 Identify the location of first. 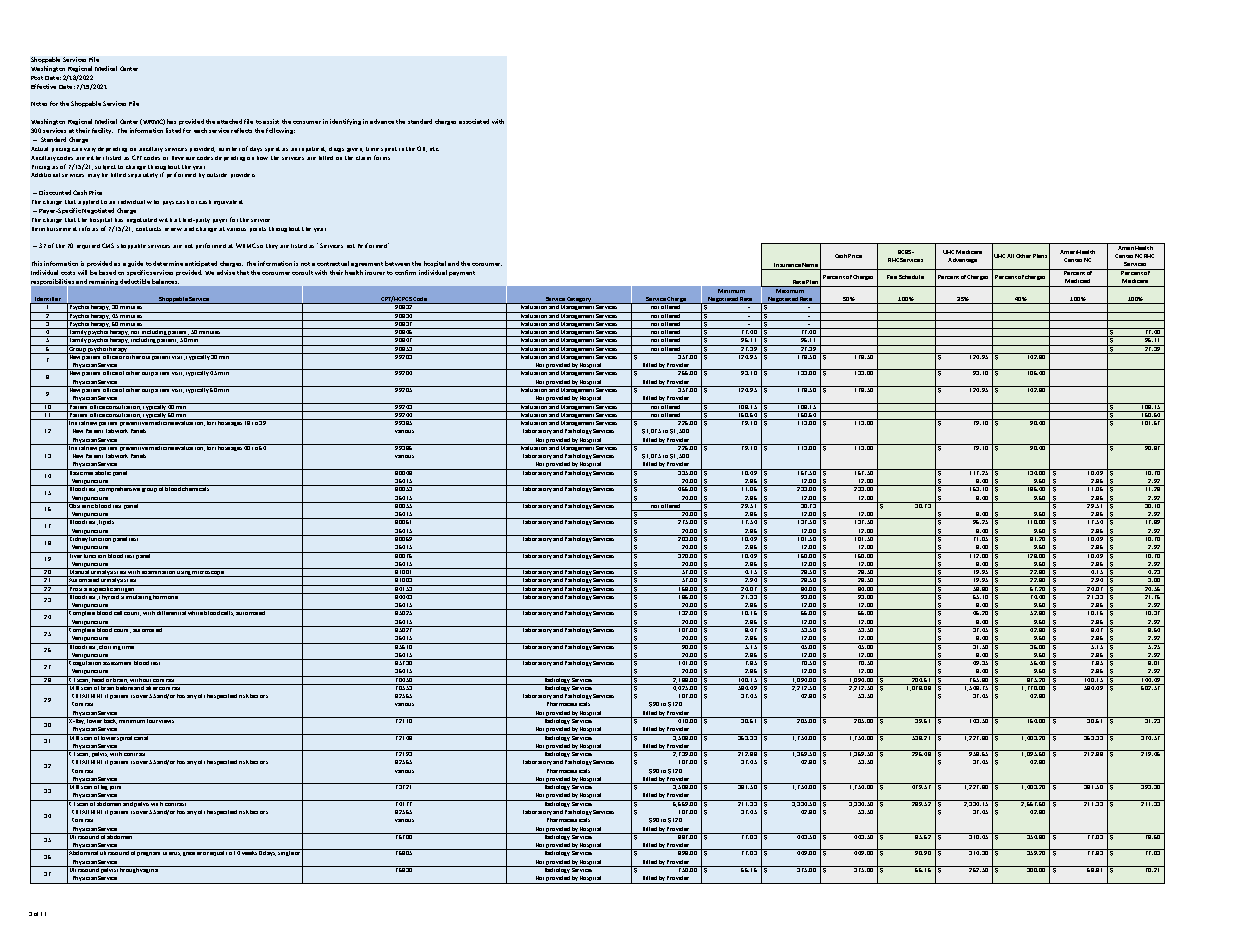
(307, 853).
